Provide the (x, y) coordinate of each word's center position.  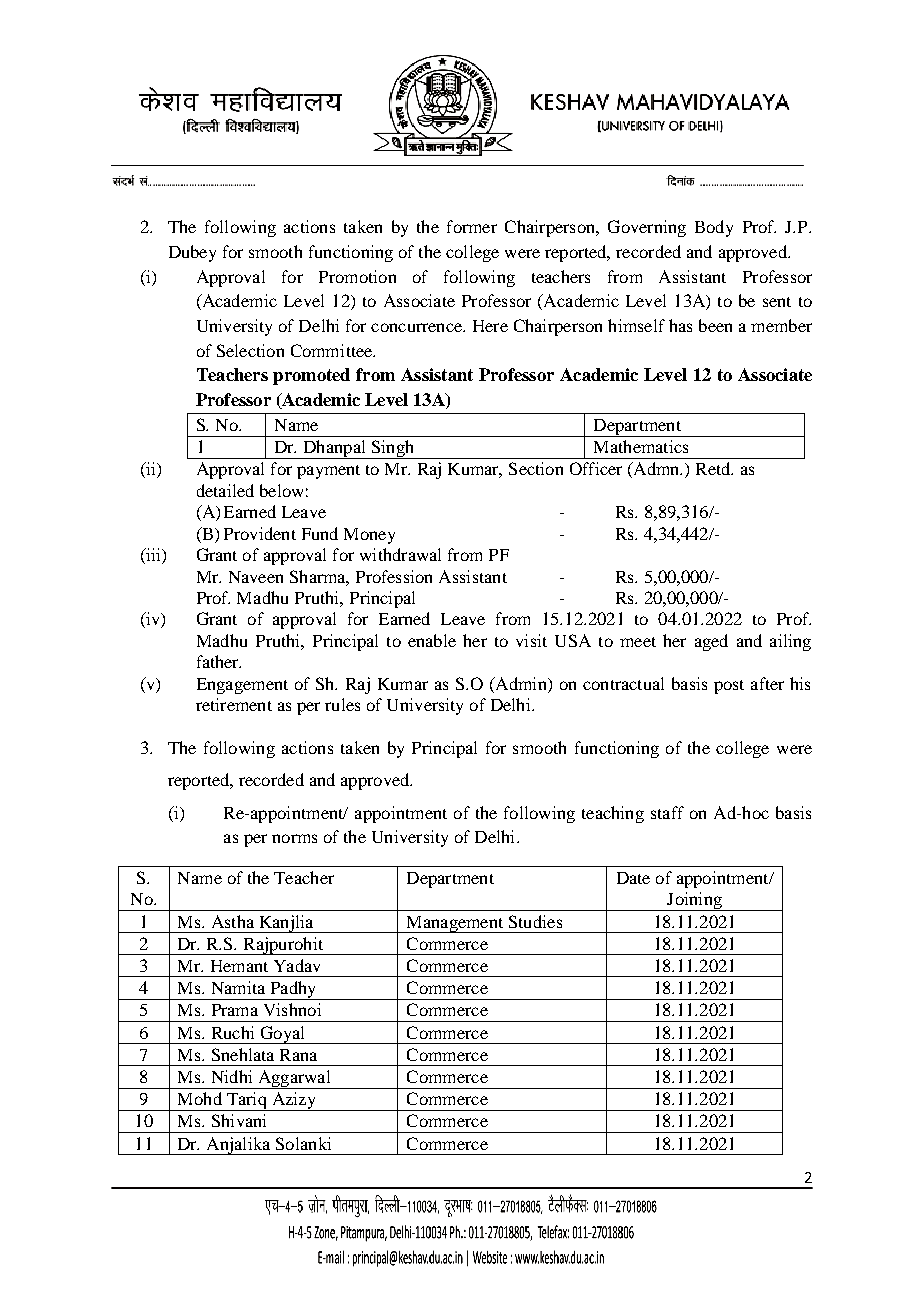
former (472, 226)
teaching (613, 814)
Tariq (246, 1101)
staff (667, 812)
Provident (260, 533)
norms (294, 838)
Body (714, 228)
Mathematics (641, 446)
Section (536, 468)
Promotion (357, 276)
